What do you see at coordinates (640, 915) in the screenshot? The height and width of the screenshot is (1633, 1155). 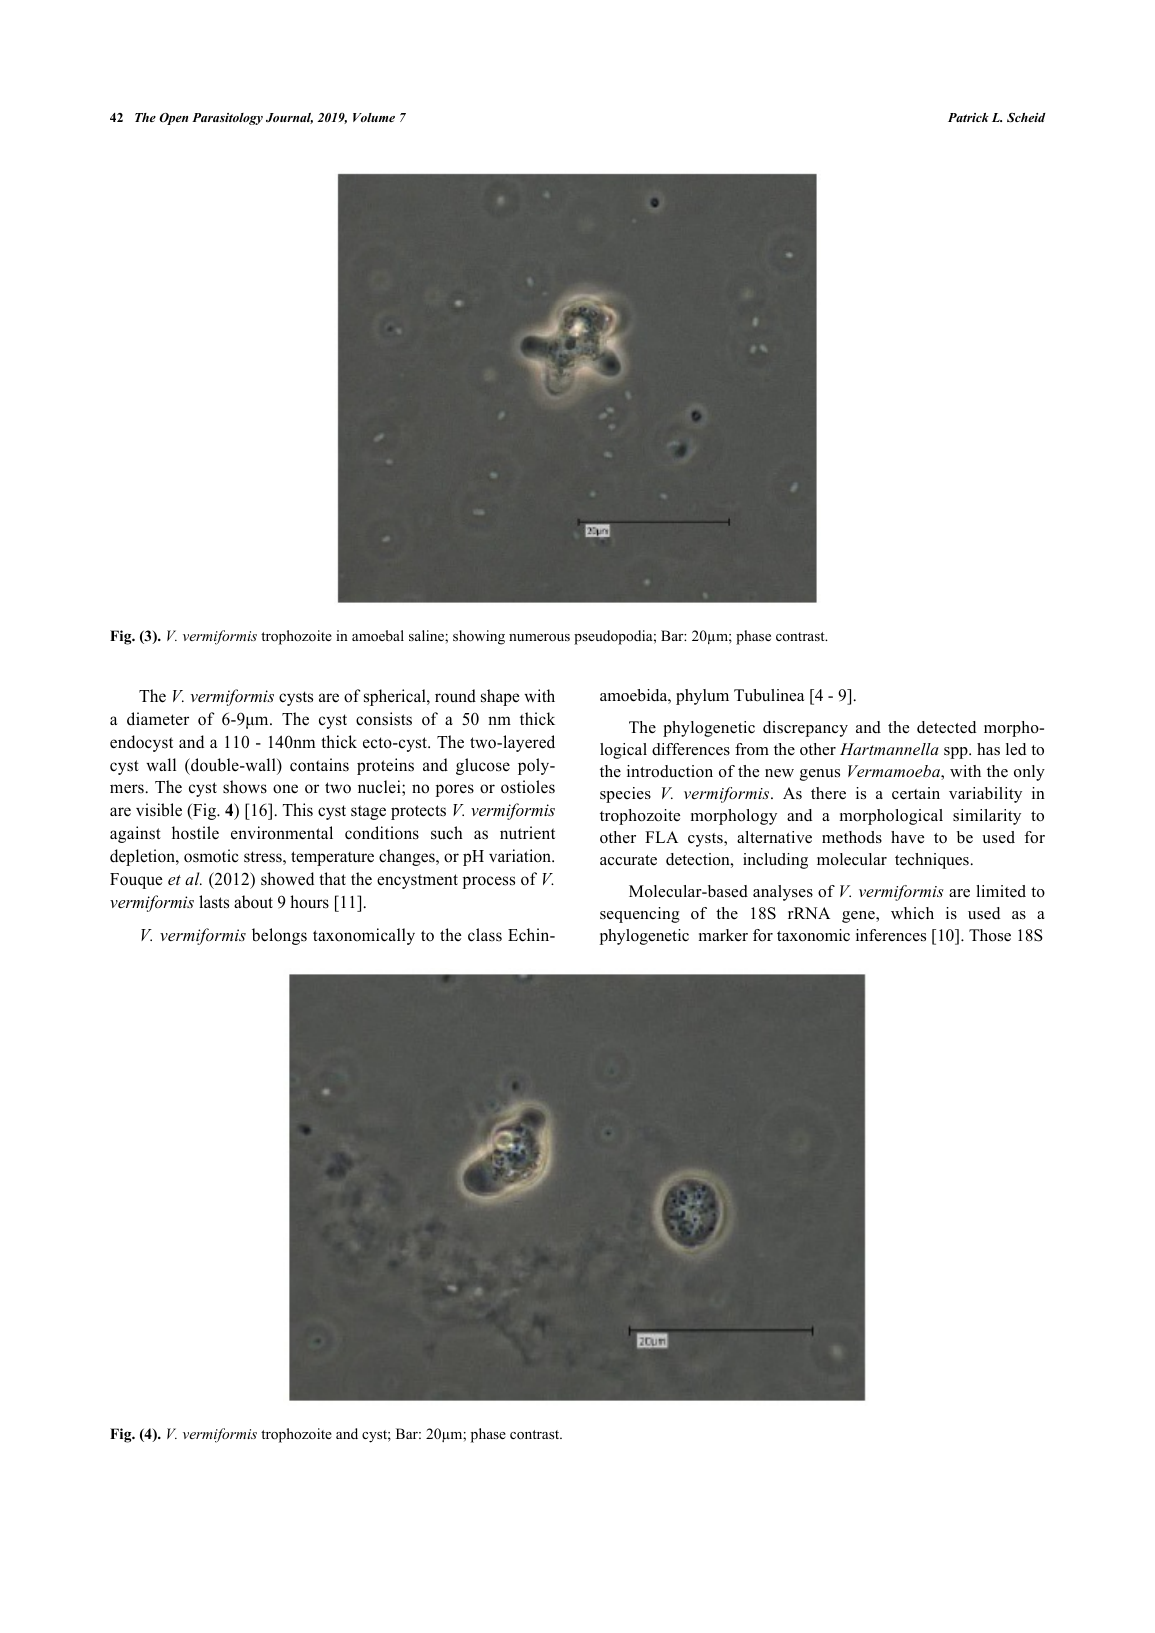 I see `sequencing` at bounding box center [640, 915].
